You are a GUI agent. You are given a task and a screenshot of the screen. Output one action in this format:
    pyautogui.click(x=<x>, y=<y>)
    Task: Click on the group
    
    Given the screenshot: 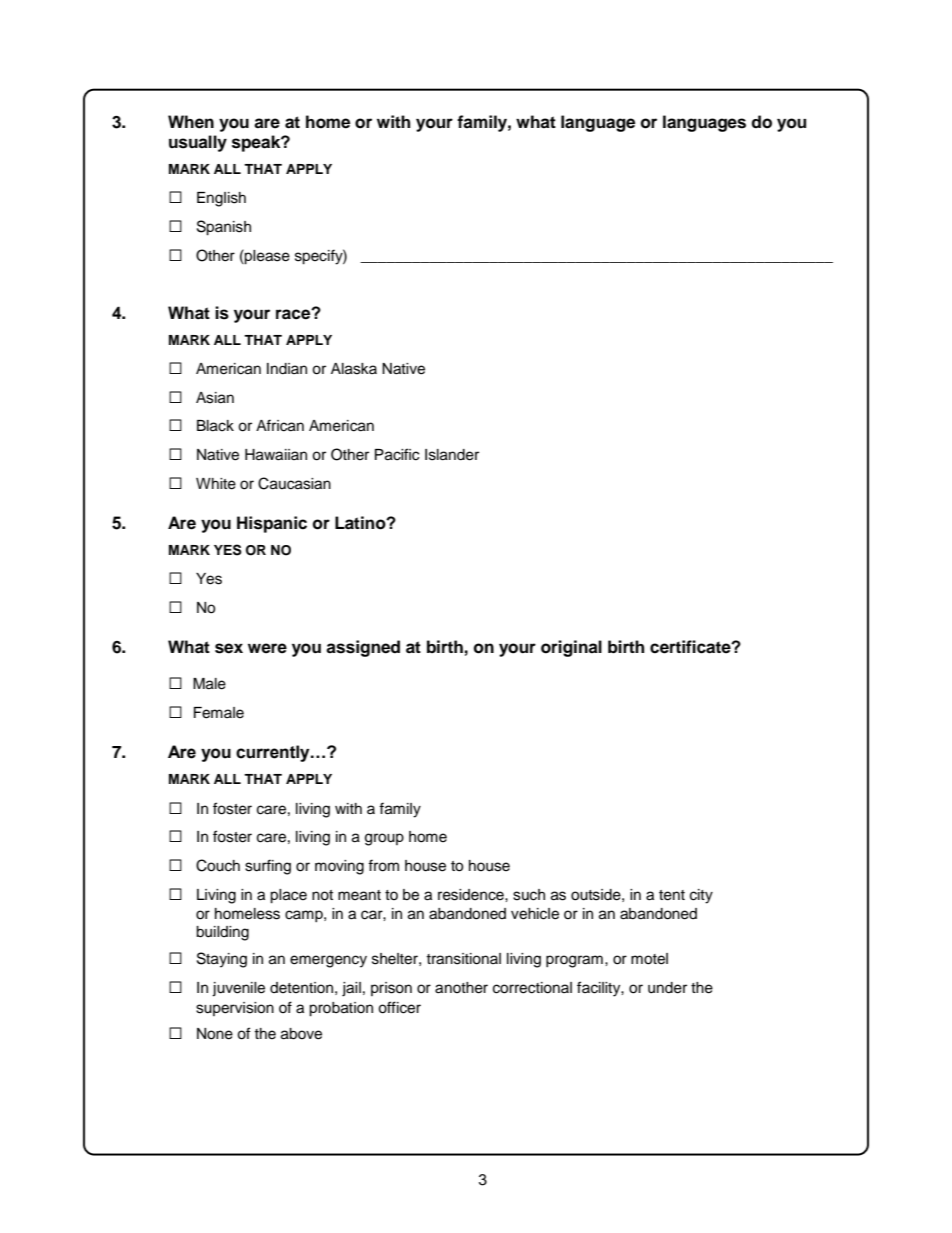 What is the action you would take?
    pyautogui.click(x=384, y=839)
